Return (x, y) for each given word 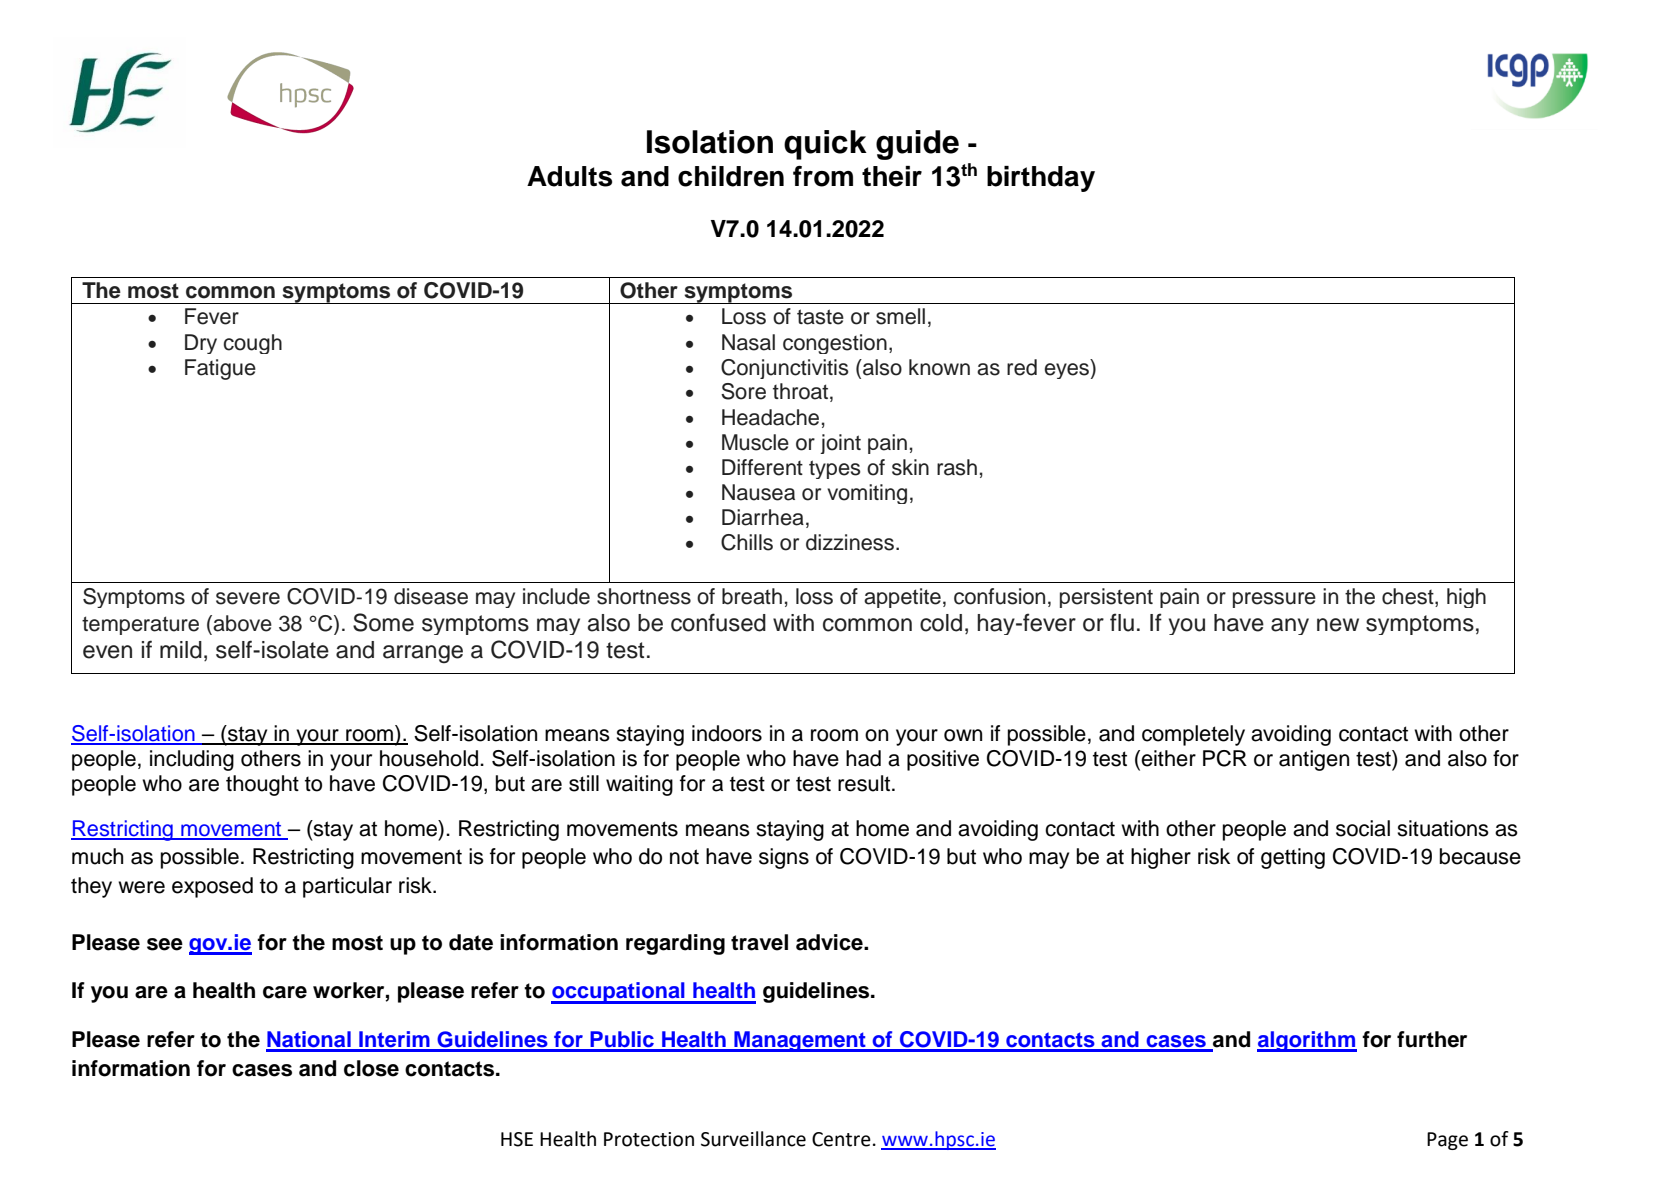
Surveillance (753, 1139)
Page (1447, 1141)
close (371, 1068)
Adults (569, 176)
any (1290, 626)
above (241, 623)
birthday (1041, 179)
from (823, 176)
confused (718, 622)
